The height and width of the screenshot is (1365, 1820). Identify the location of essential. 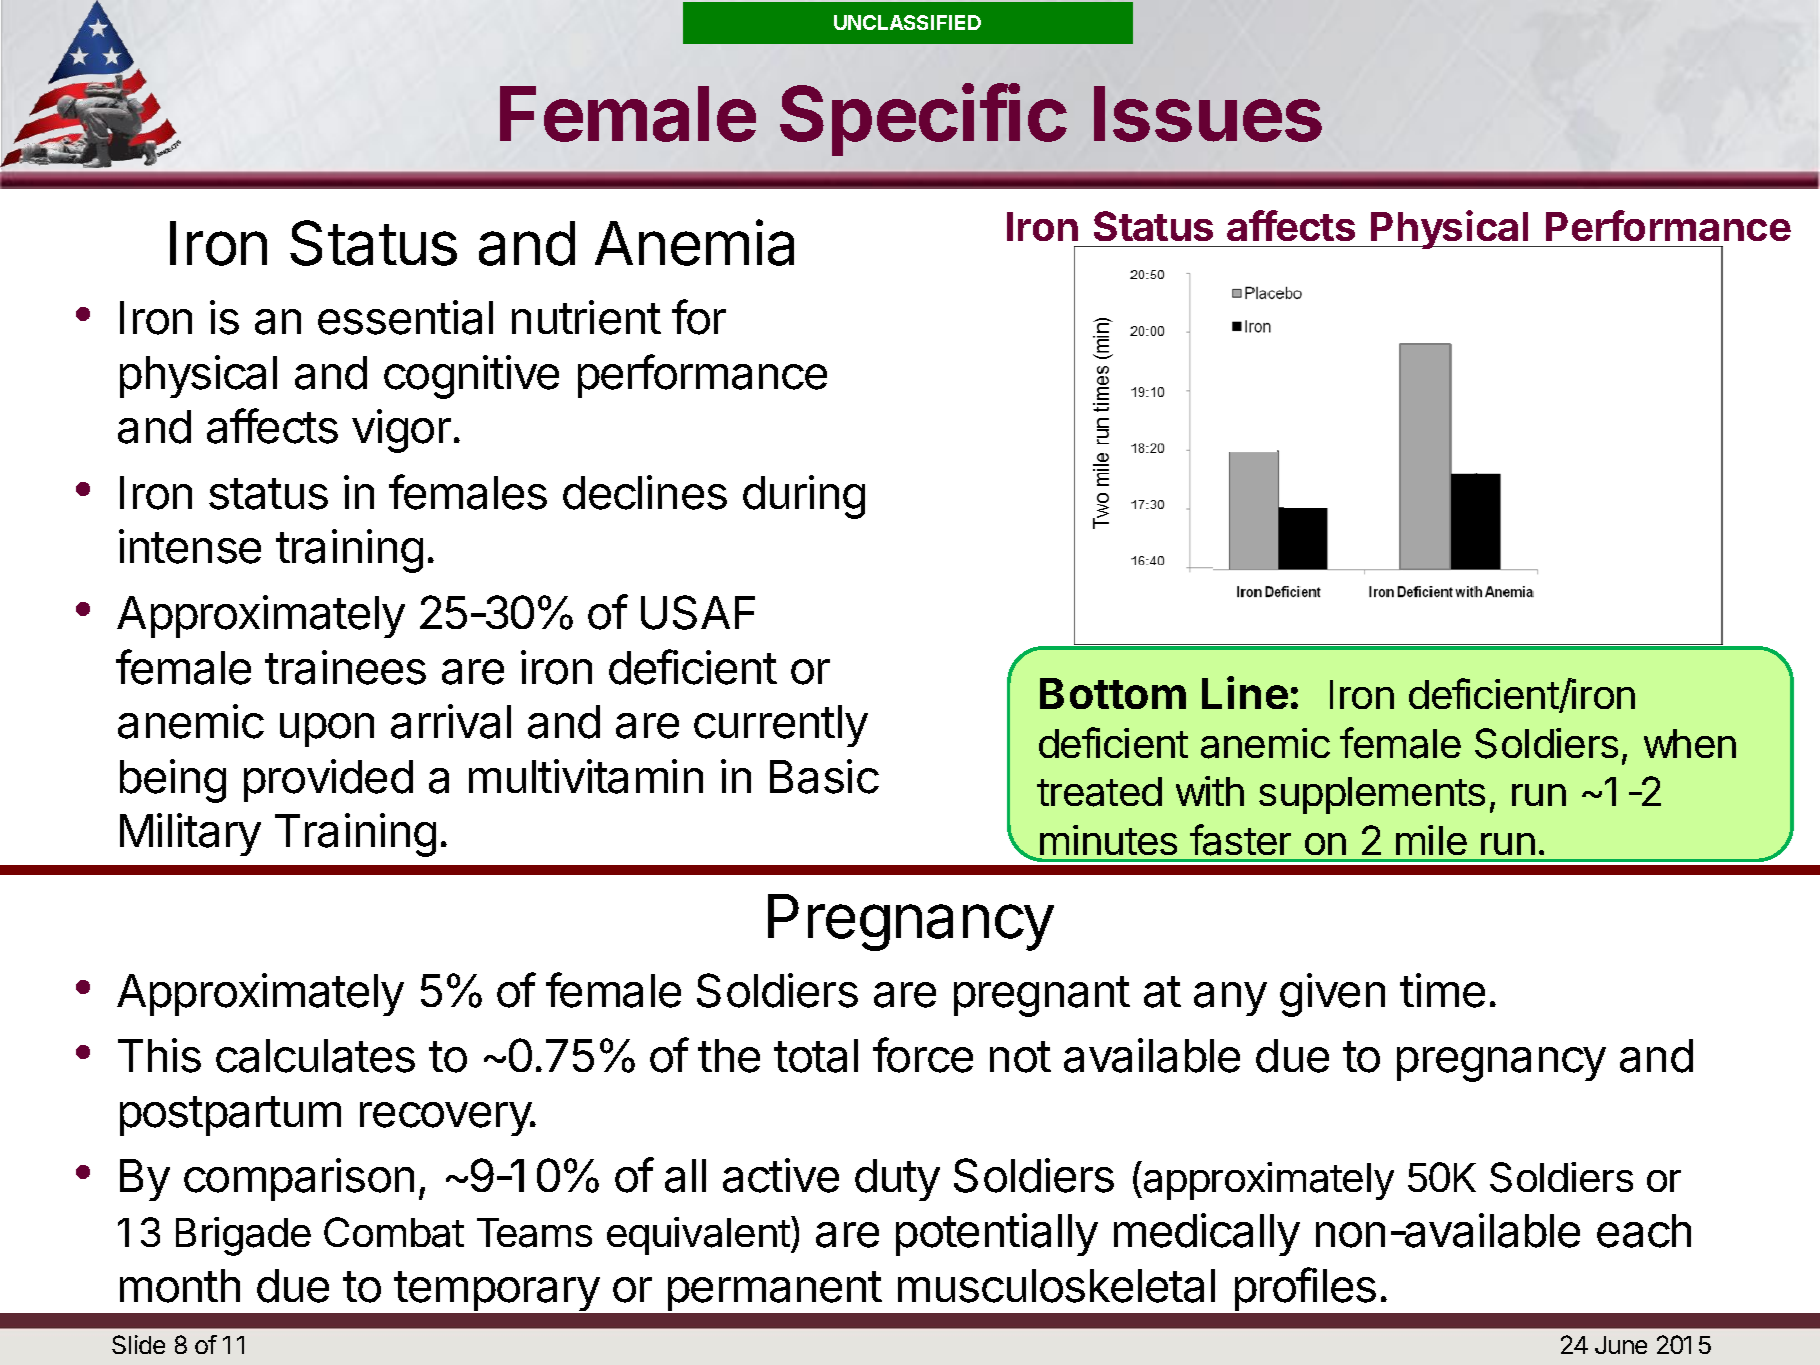
(405, 317).
